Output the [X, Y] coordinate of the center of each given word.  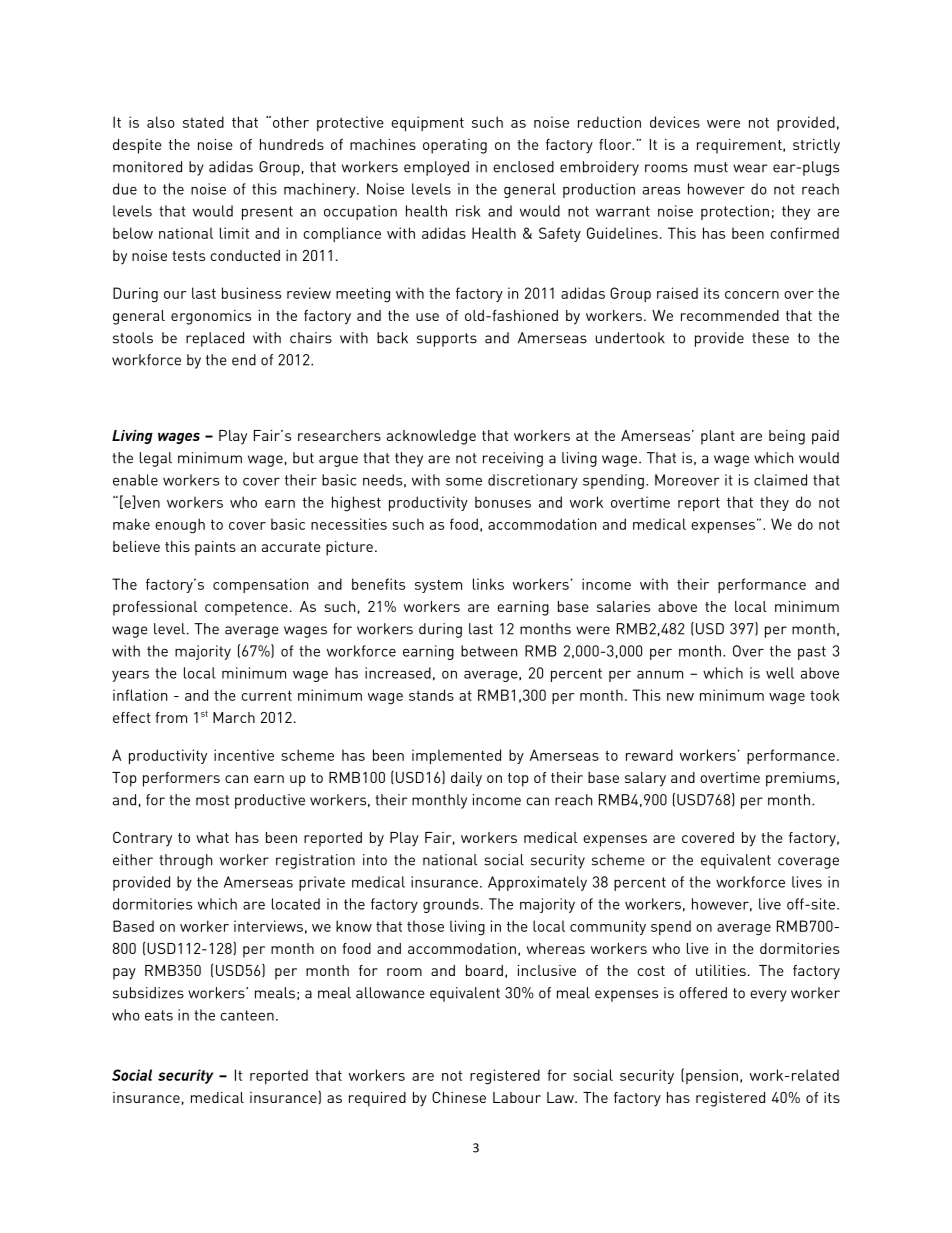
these [770, 338]
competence [246, 609]
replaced [215, 339]
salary [645, 779]
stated [203, 122]
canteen [247, 1015]
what [212, 837]
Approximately [537, 883]
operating [455, 146]
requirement [740, 146]
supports [447, 340]
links [488, 584]
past [812, 653]
